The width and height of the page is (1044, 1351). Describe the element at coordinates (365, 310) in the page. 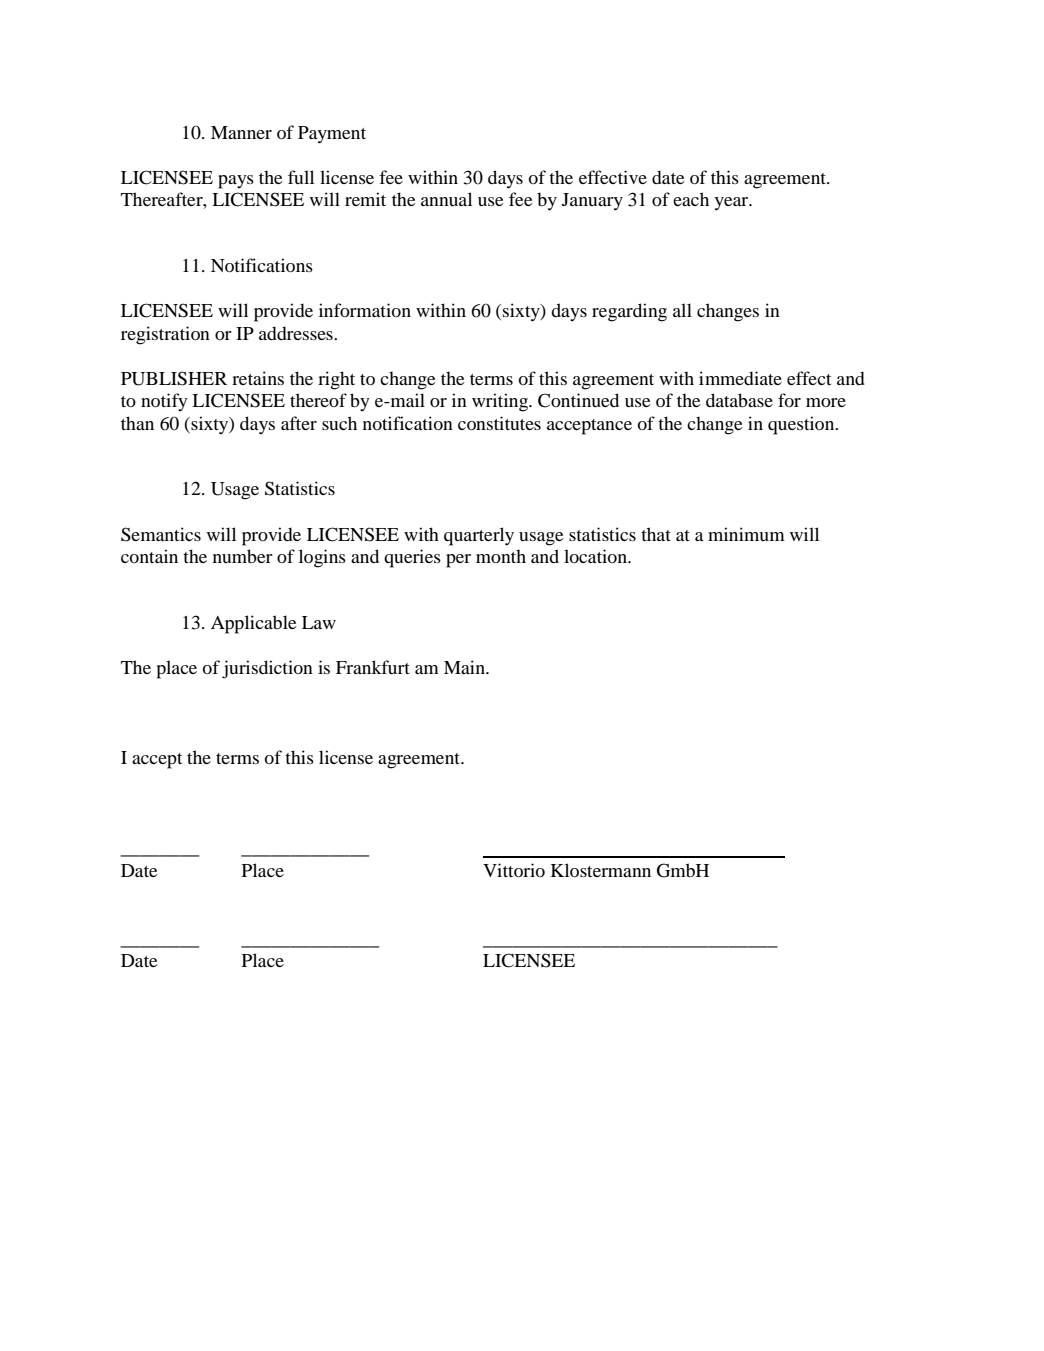

I see `information` at that location.
